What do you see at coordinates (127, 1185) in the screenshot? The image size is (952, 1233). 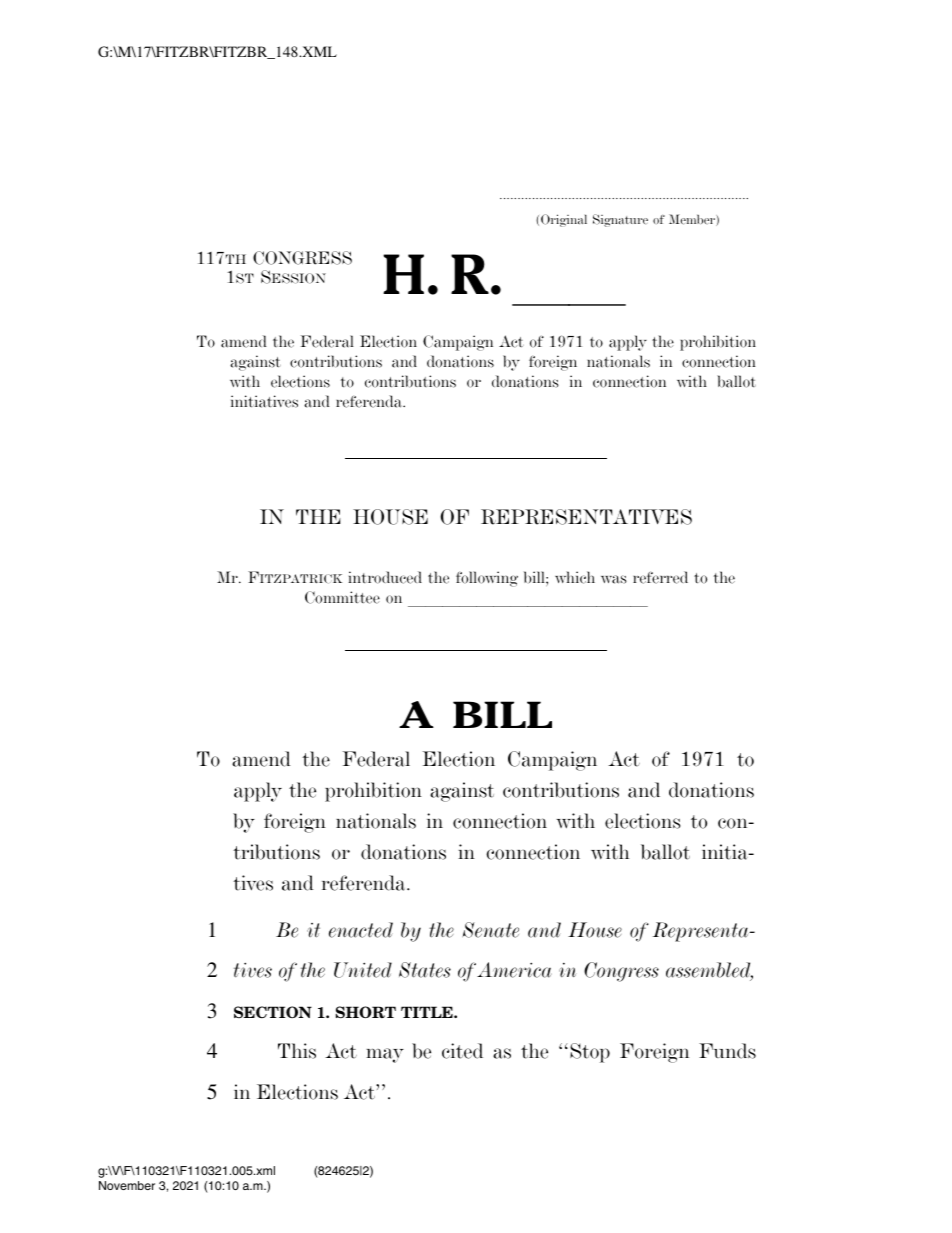 I see `November` at bounding box center [127, 1185].
